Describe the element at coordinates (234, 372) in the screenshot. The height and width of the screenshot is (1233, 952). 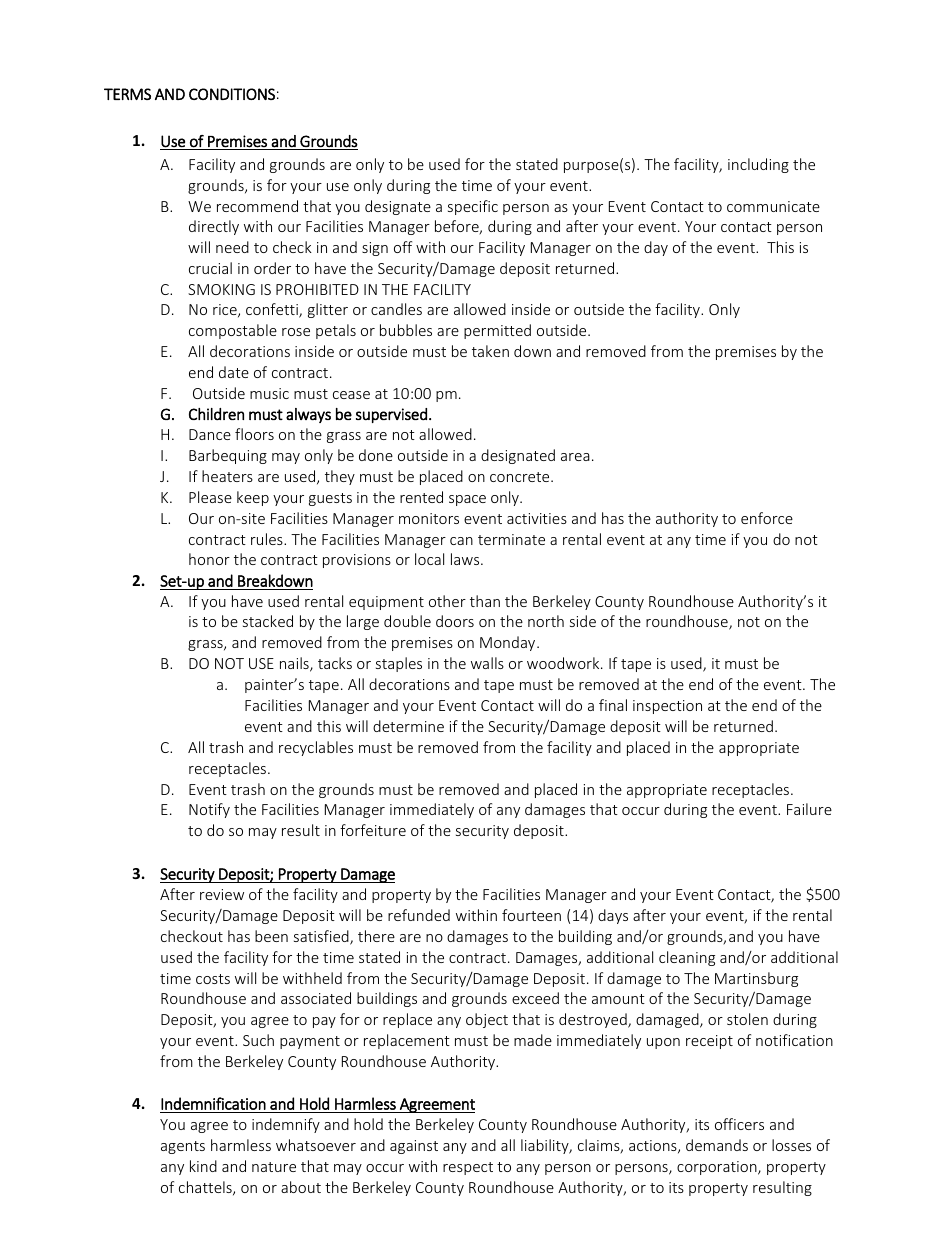
I see `date` at that location.
